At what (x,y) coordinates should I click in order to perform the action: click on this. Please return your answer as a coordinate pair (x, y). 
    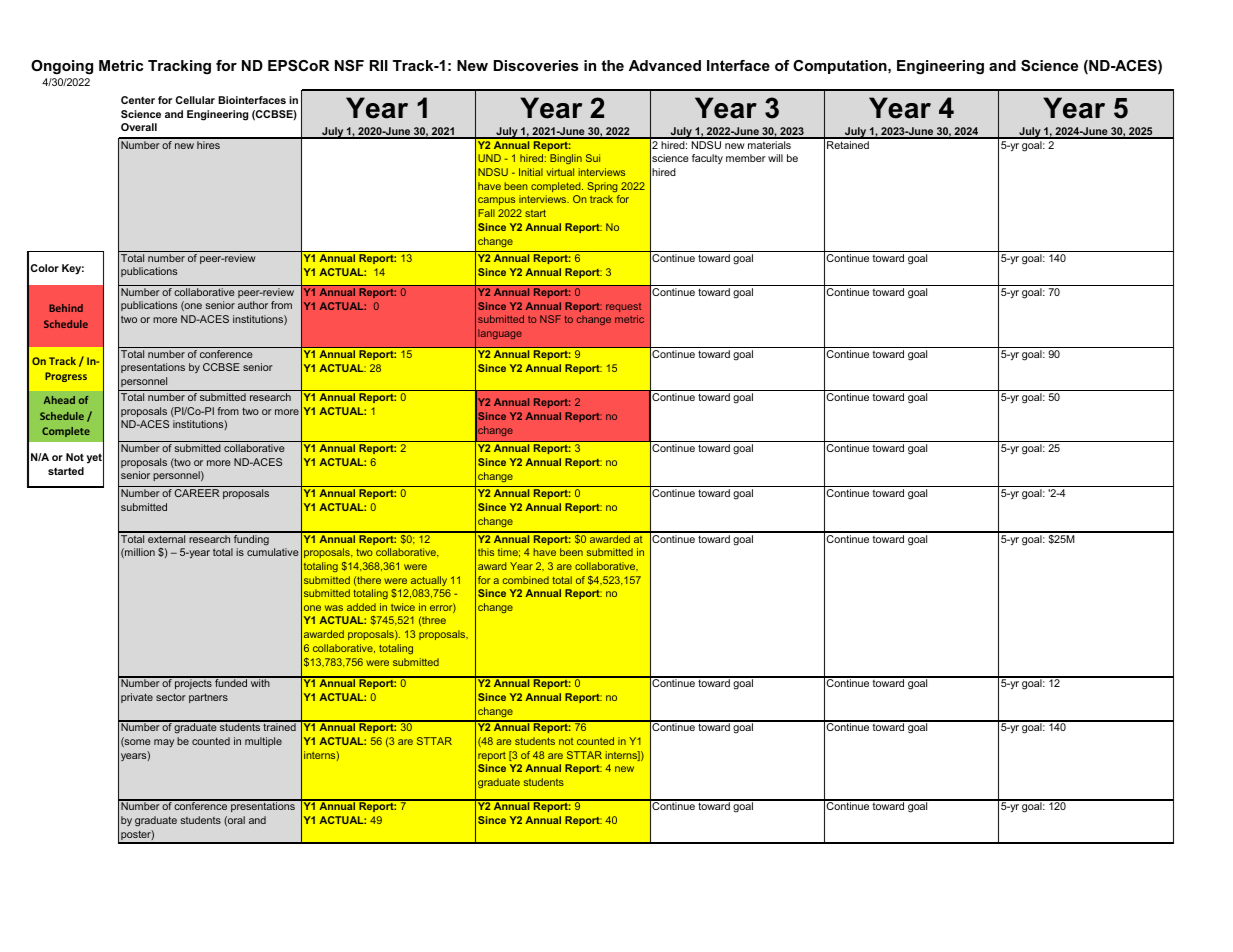
    Looking at the image, I should click on (486, 552).
